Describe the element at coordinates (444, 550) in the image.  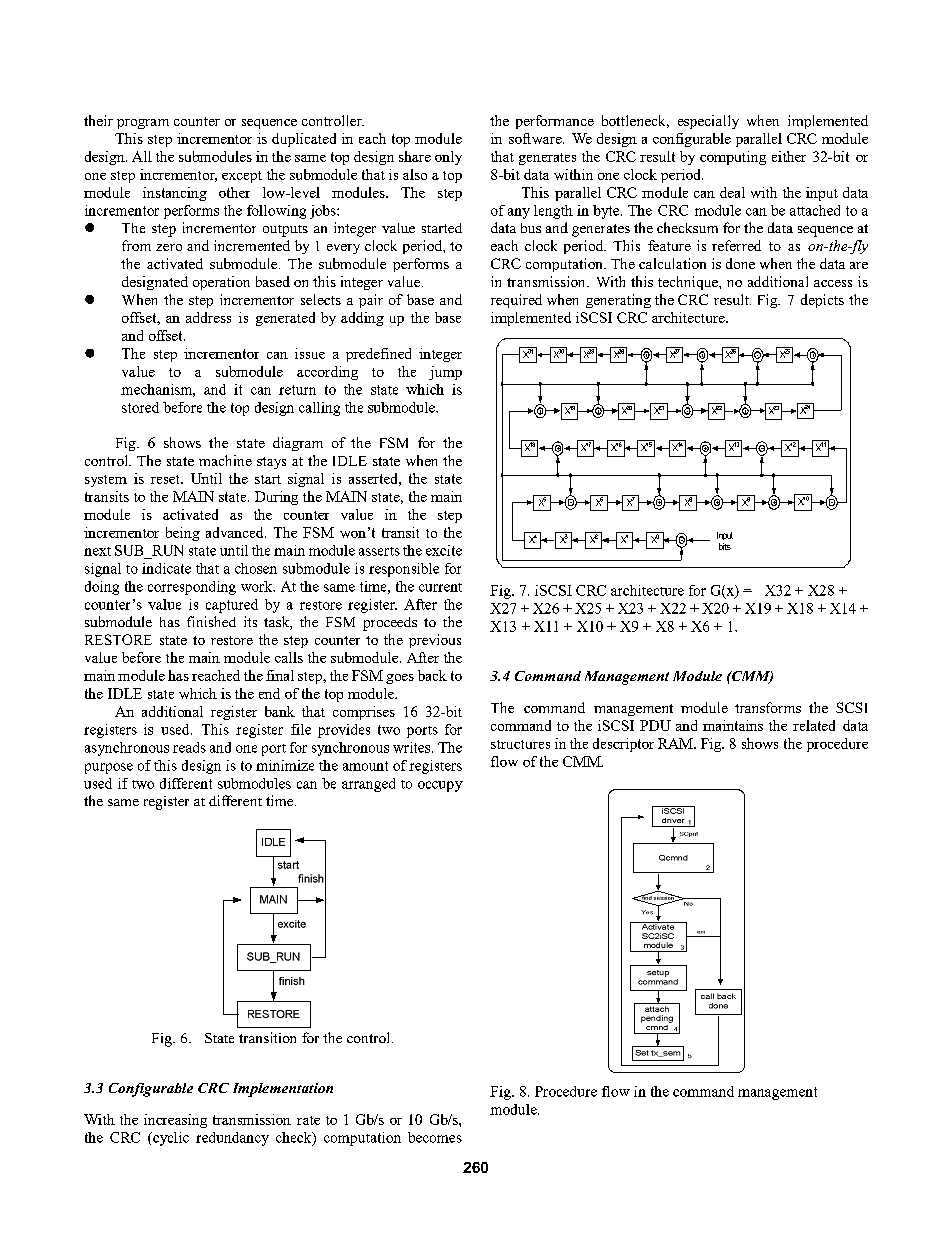
I see `excite` at that location.
